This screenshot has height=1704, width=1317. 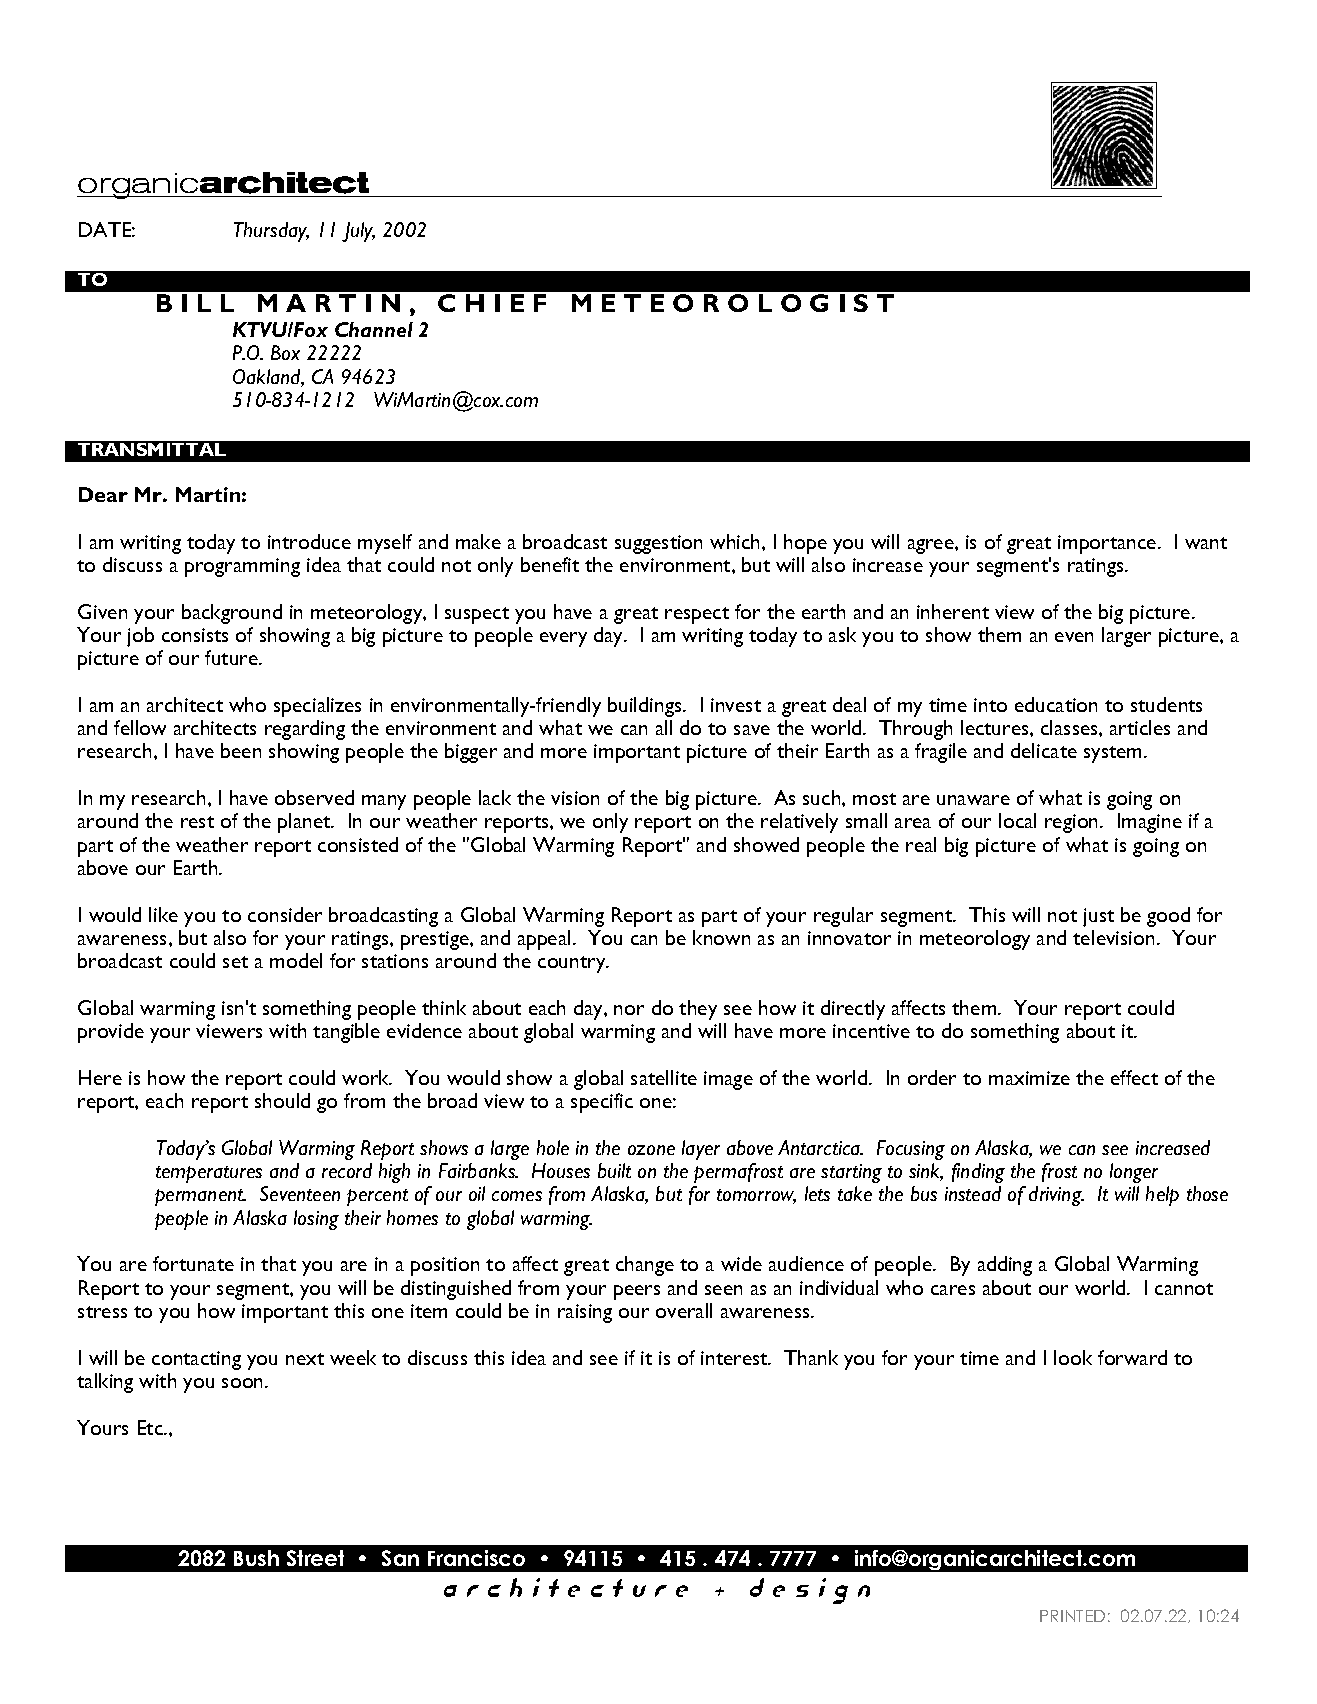 I want to click on importance, so click(x=1108, y=544).
